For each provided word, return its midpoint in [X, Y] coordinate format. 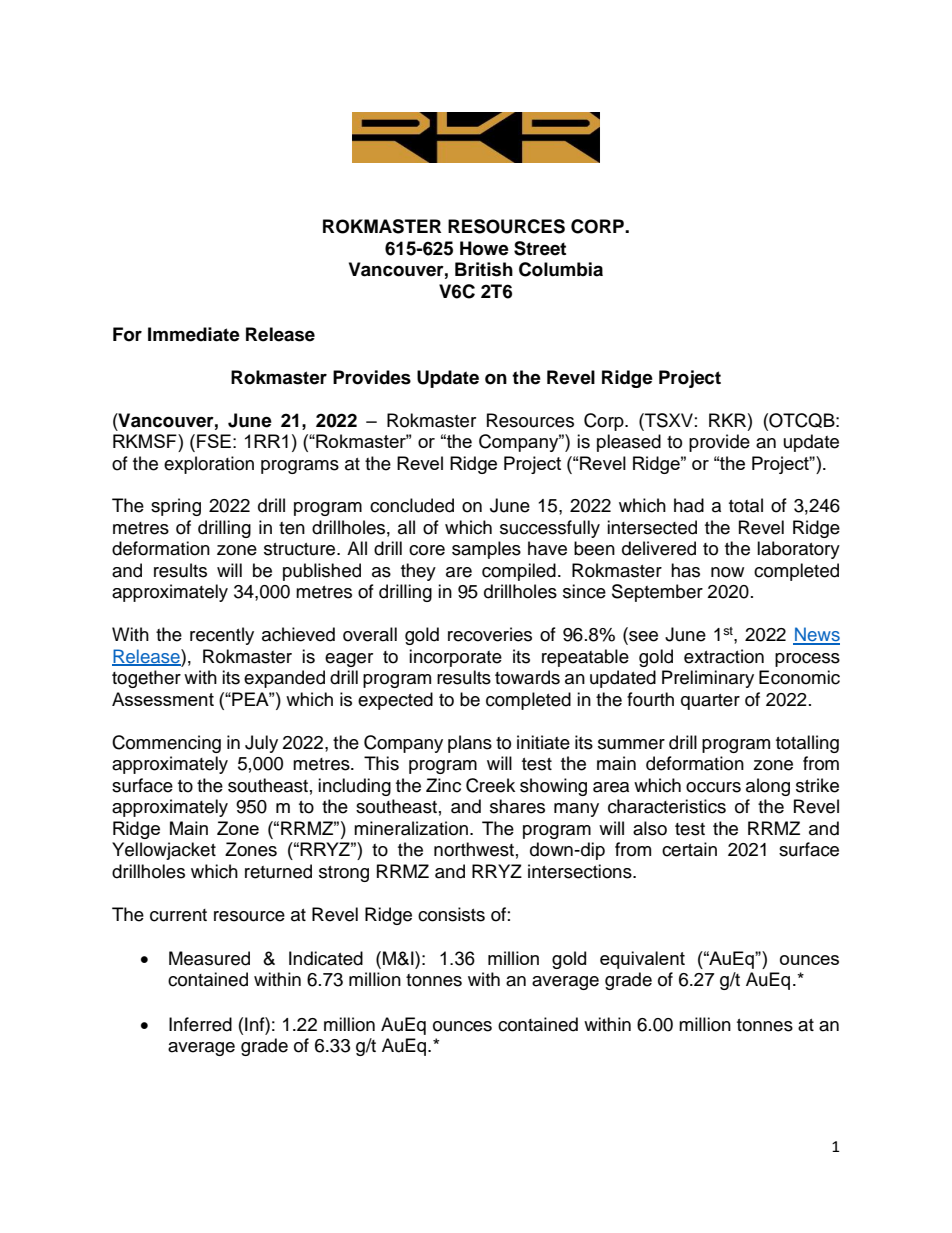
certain [689, 849]
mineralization [411, 828]
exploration [209, 465]
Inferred [200, 1024]
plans [470, 744]
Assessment [163, 699]
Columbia [561, 269]
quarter [710, 702]
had [689, 505]
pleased [629, 443]
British [484, 269]
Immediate [194, 334]
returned [278, 871]
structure [301, 549]
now [727, 572]
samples [486, 550]
